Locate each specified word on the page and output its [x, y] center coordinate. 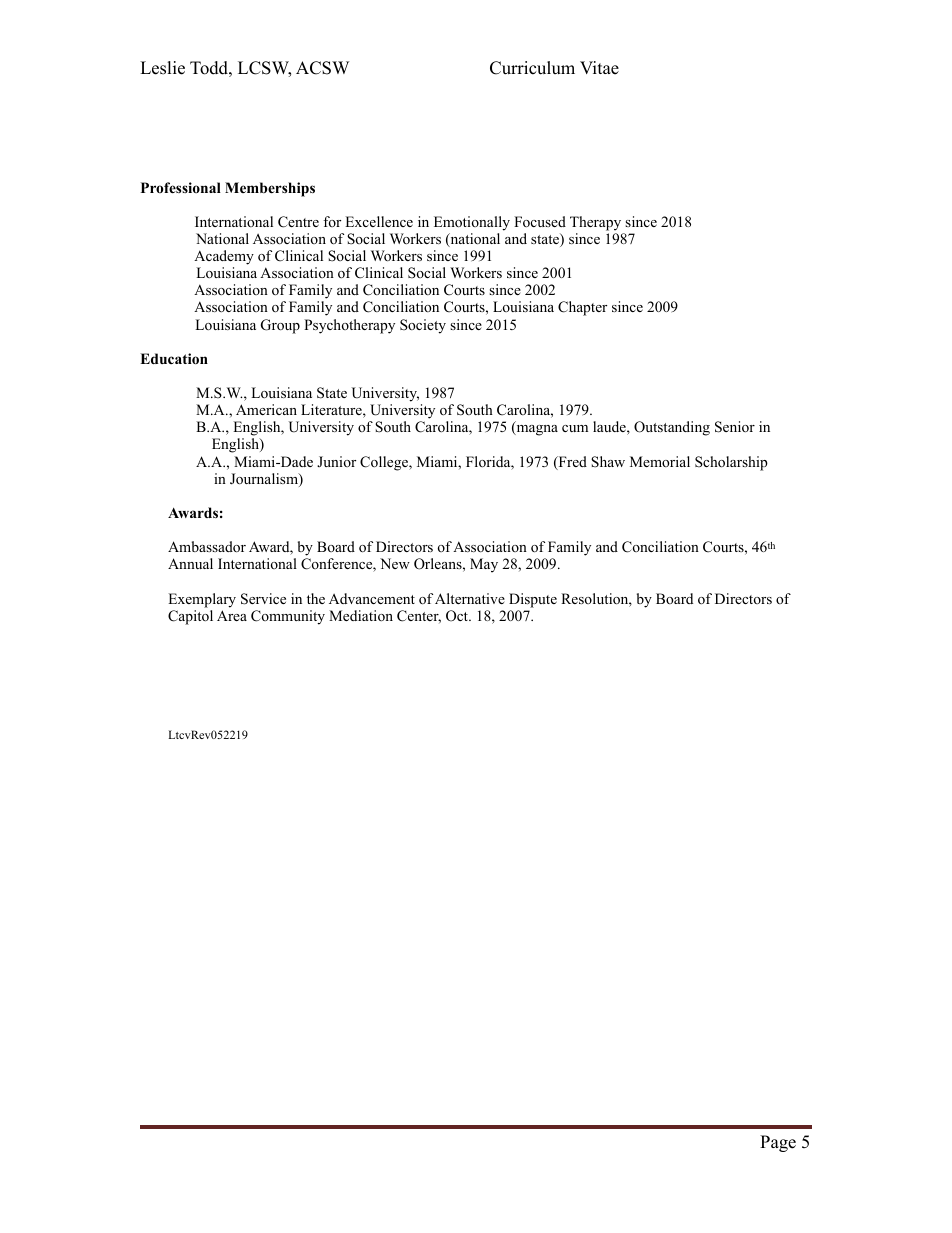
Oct [458, 616]
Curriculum [532, 68]
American [266, 409]
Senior [735, 427]
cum [575, 428]
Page [778, 1143]
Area [232, 615]
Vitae [599, 68]
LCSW [264, 69]
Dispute [533, 600]
